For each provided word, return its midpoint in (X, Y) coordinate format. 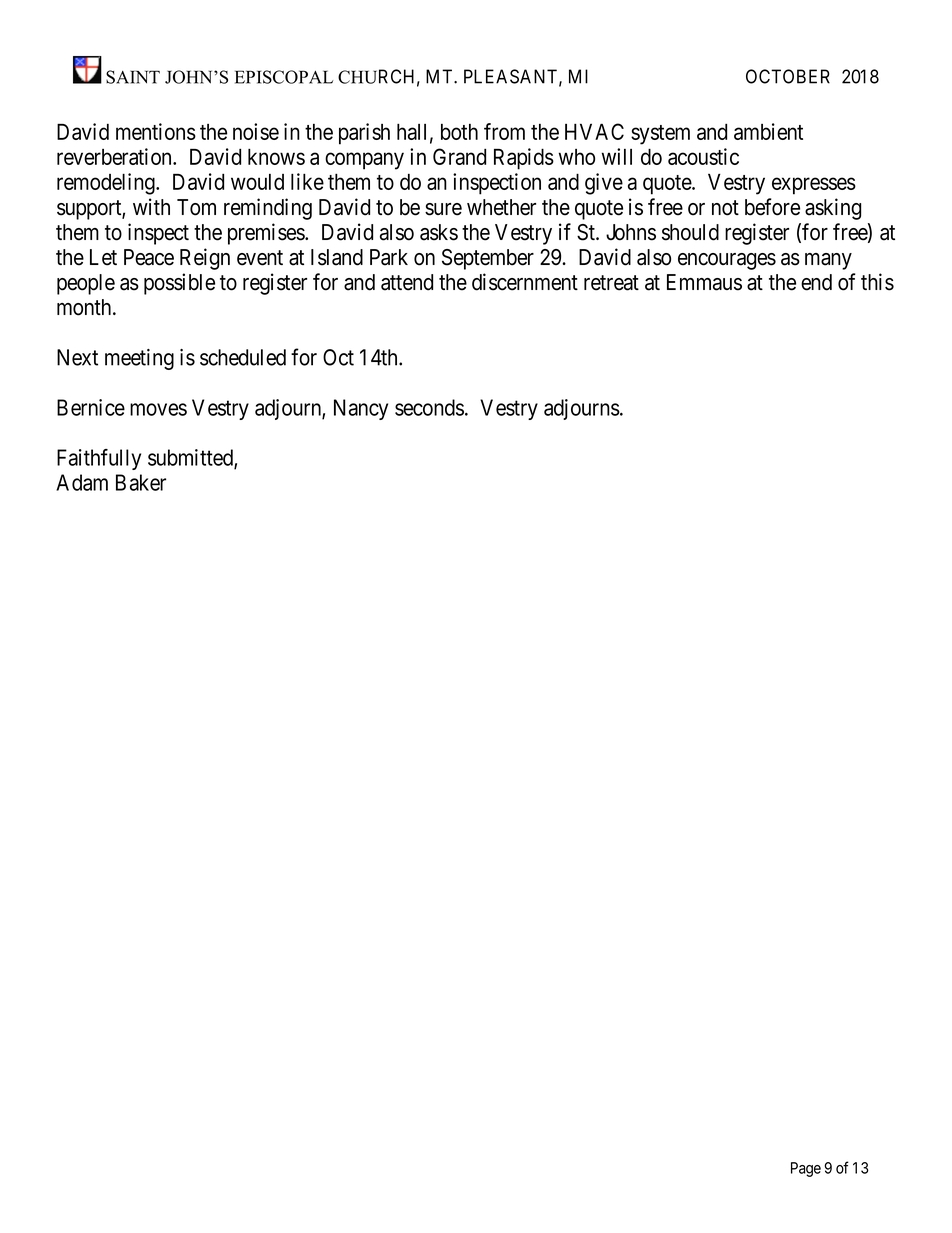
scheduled (243, 357)
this (877, 282)
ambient (768, 131)
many (828, 261)
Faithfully (99, 459)
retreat (611, 283)
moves (158, 409)
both (459, 132)
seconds (429, 407)
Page (806, 1169)
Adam (82, 482)
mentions (156, 131)
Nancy (361, 409)
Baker (141, 482)
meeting (139, 359)
